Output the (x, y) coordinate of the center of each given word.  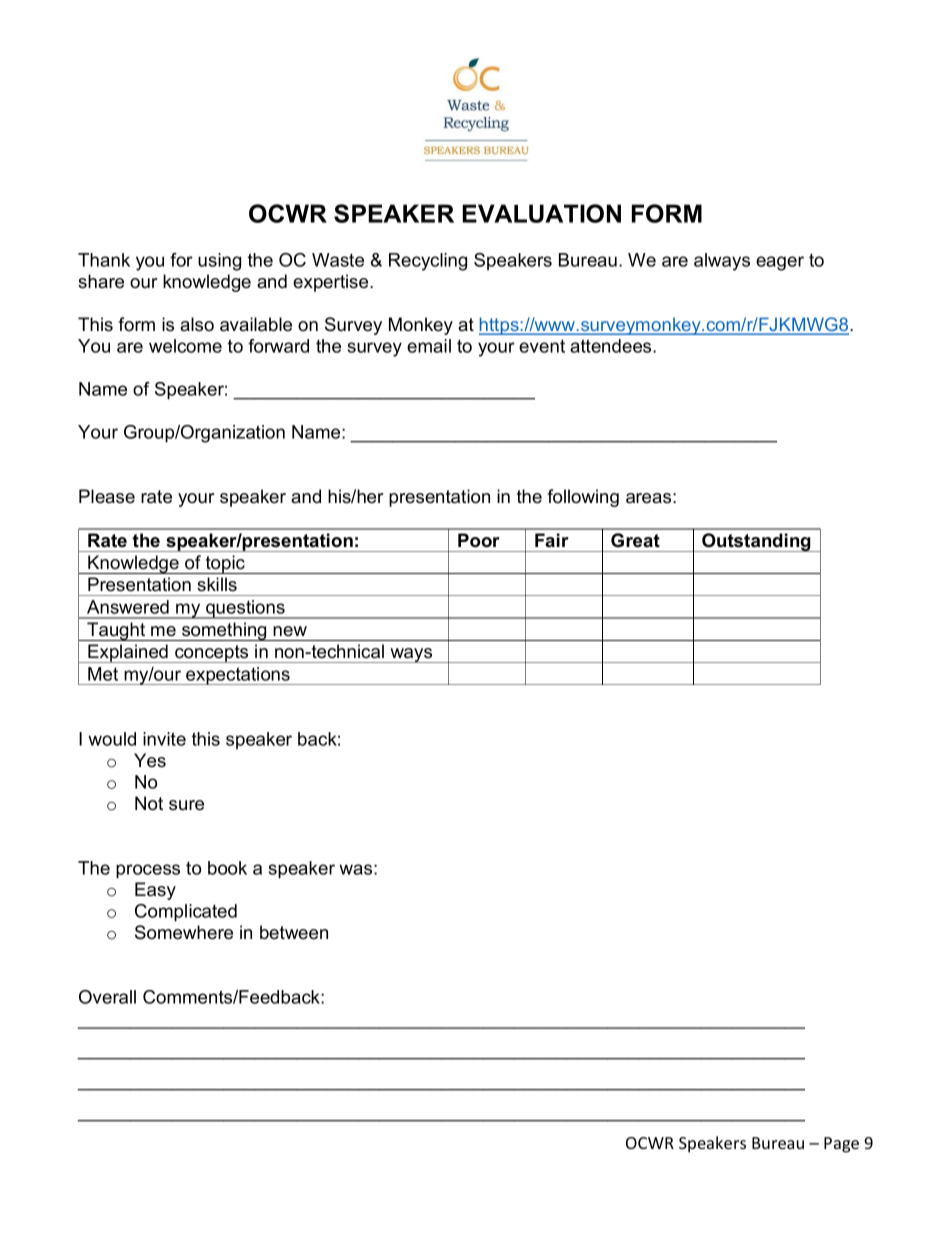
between (294, 932)
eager (780, 263)
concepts (212, 654)
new (290, 631)
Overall (107, 997)
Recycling (428, 262)
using (219, 262)
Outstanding (756, 542)
